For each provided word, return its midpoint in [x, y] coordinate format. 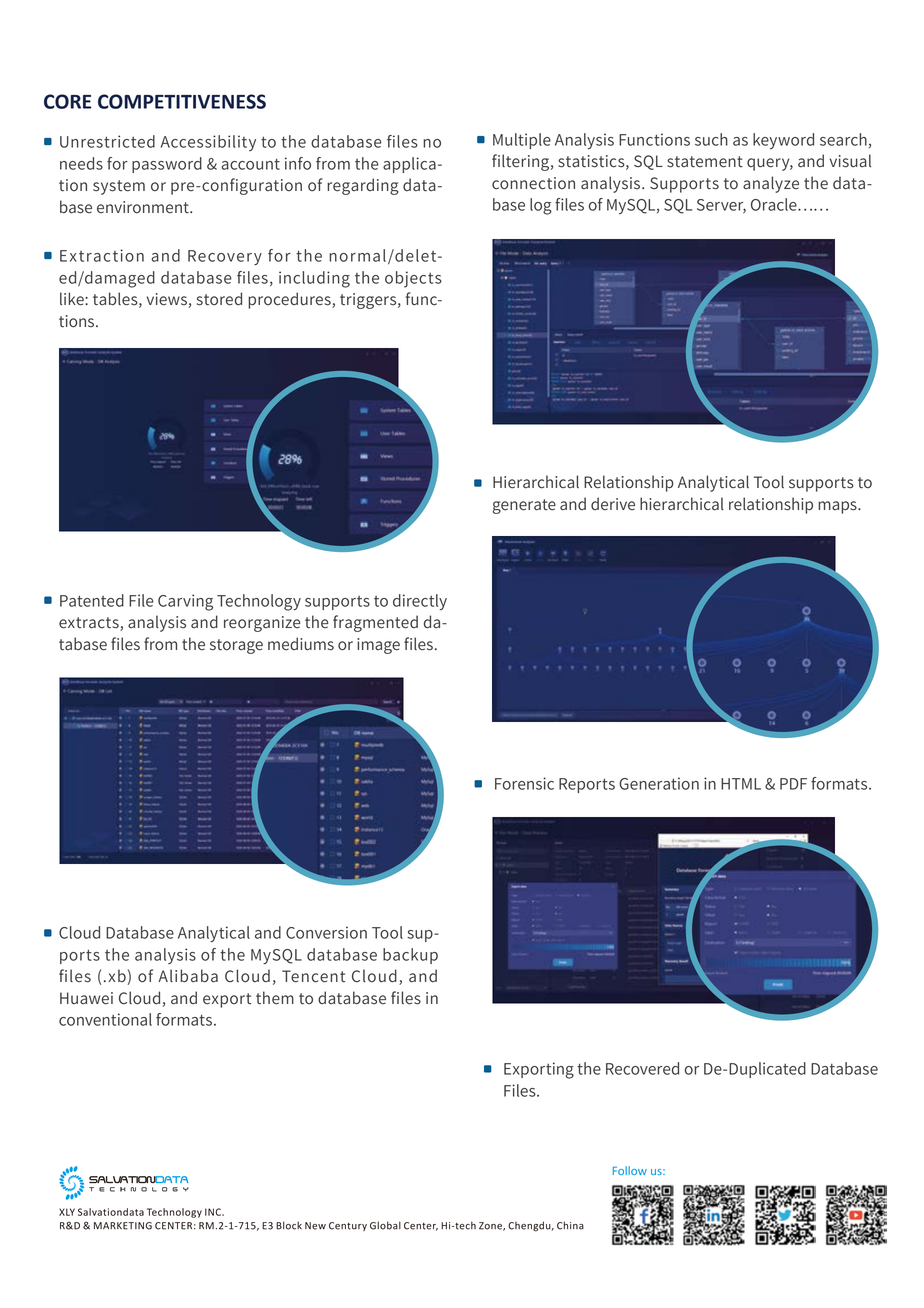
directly [420, 602]
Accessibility [208, 143]
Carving [185, 602]
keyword [783, 141]
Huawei [86, 998]
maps [838, 507]
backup [410, 956]
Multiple [522, 141]
